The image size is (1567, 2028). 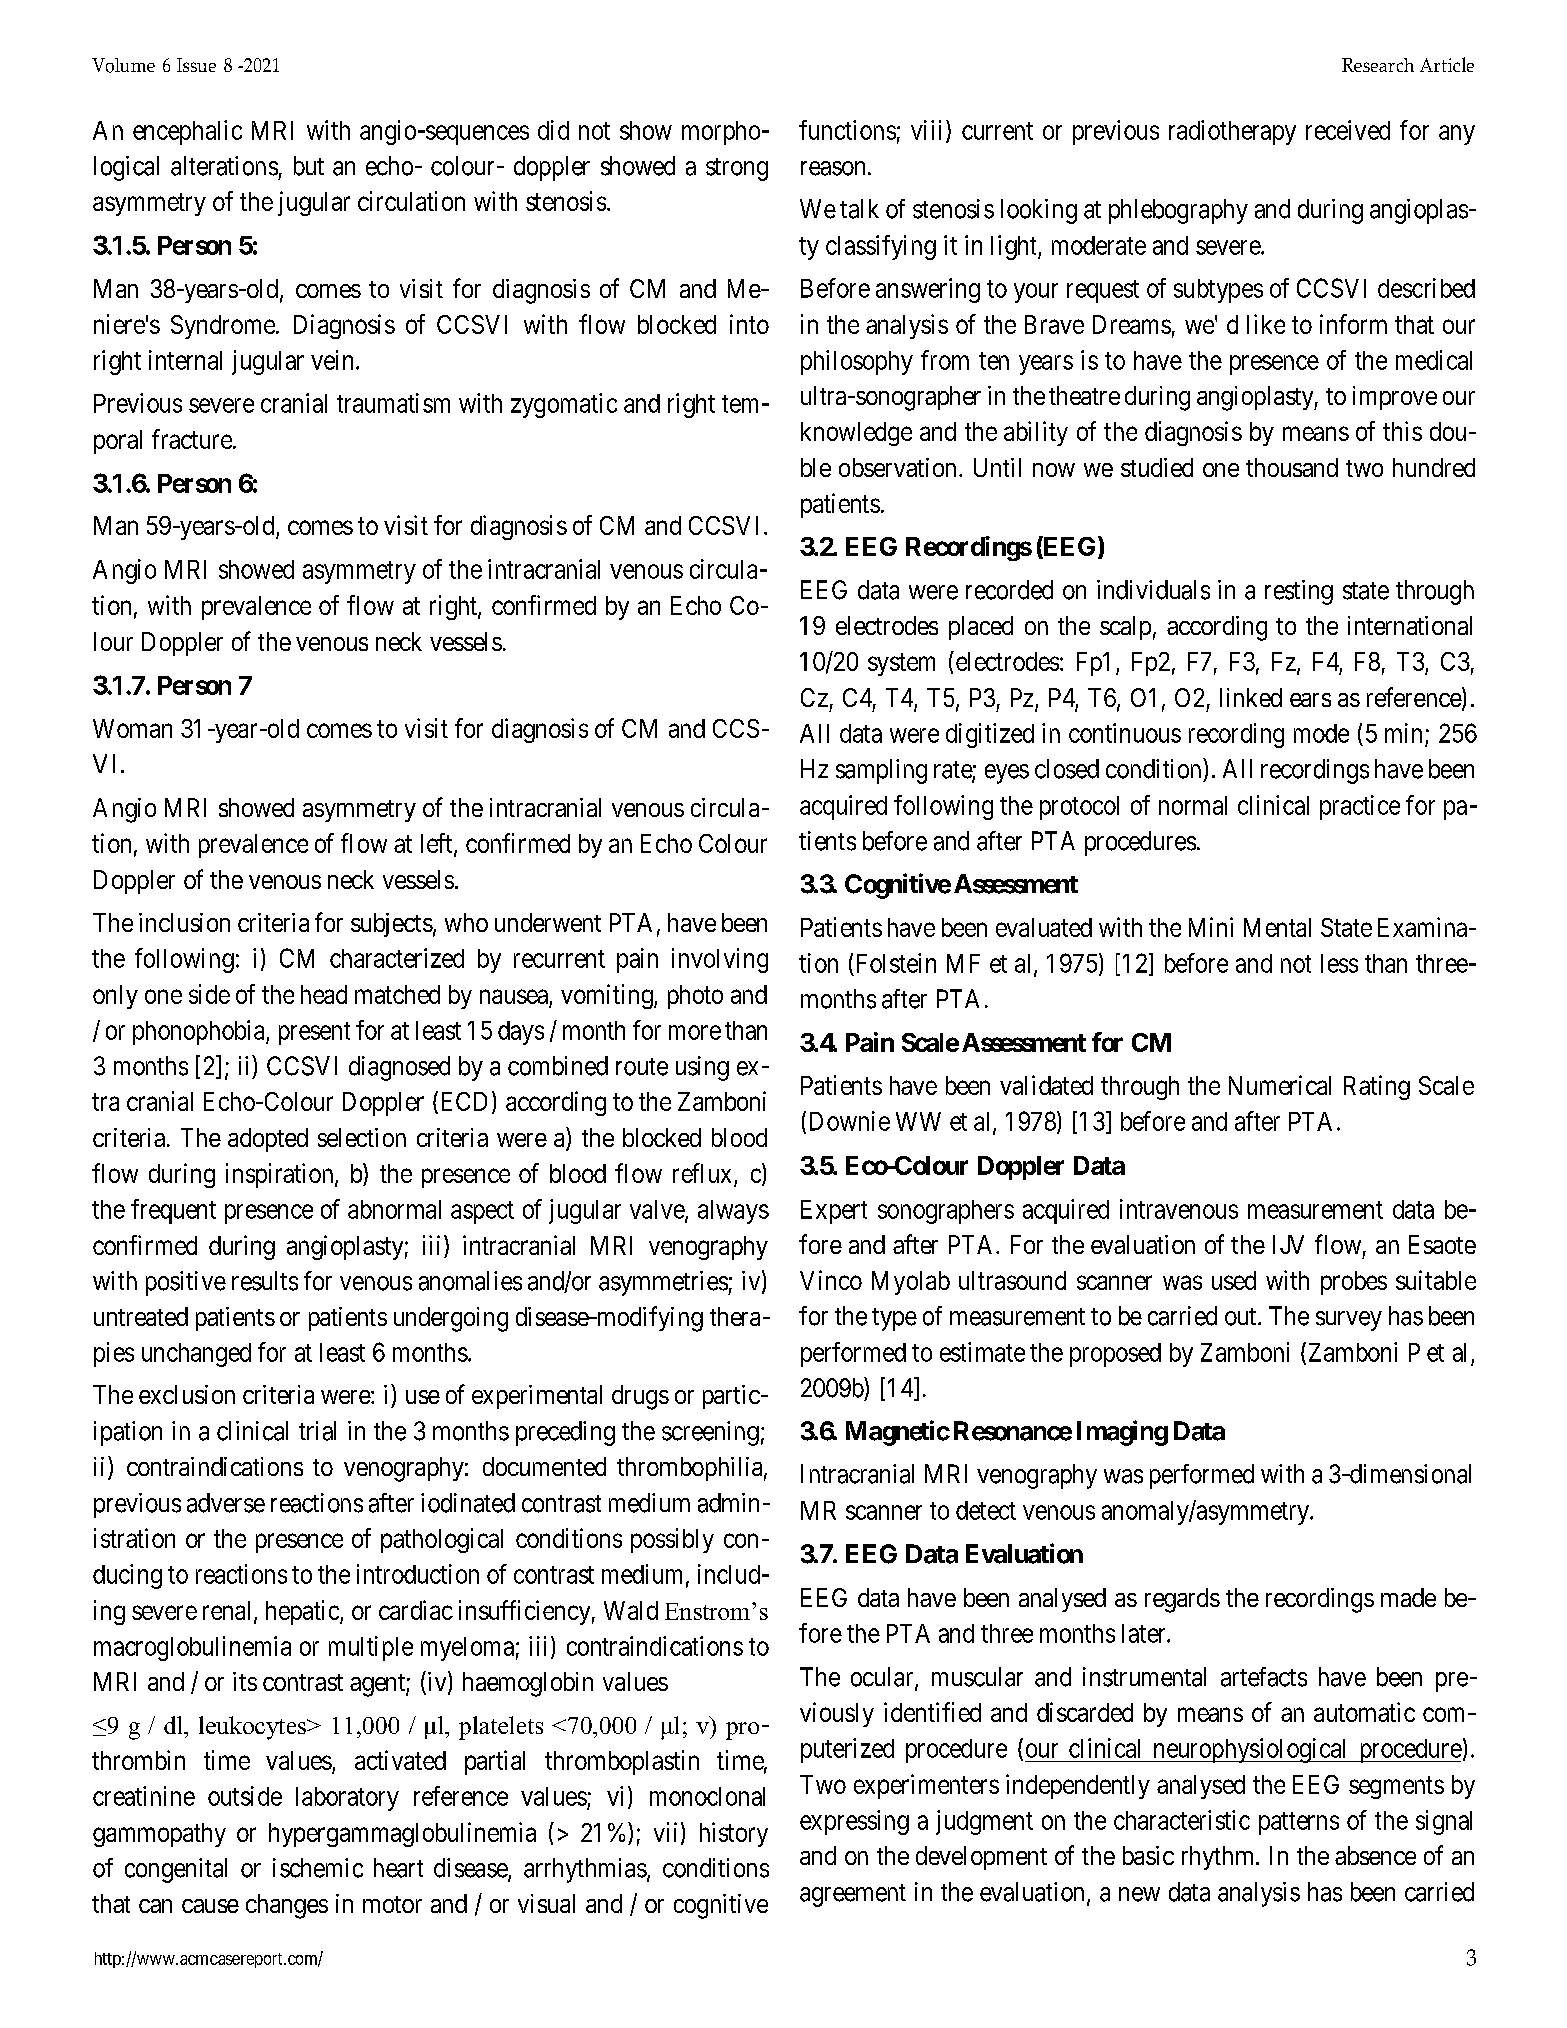 I want to click on head, so click(x=324, y=994).
